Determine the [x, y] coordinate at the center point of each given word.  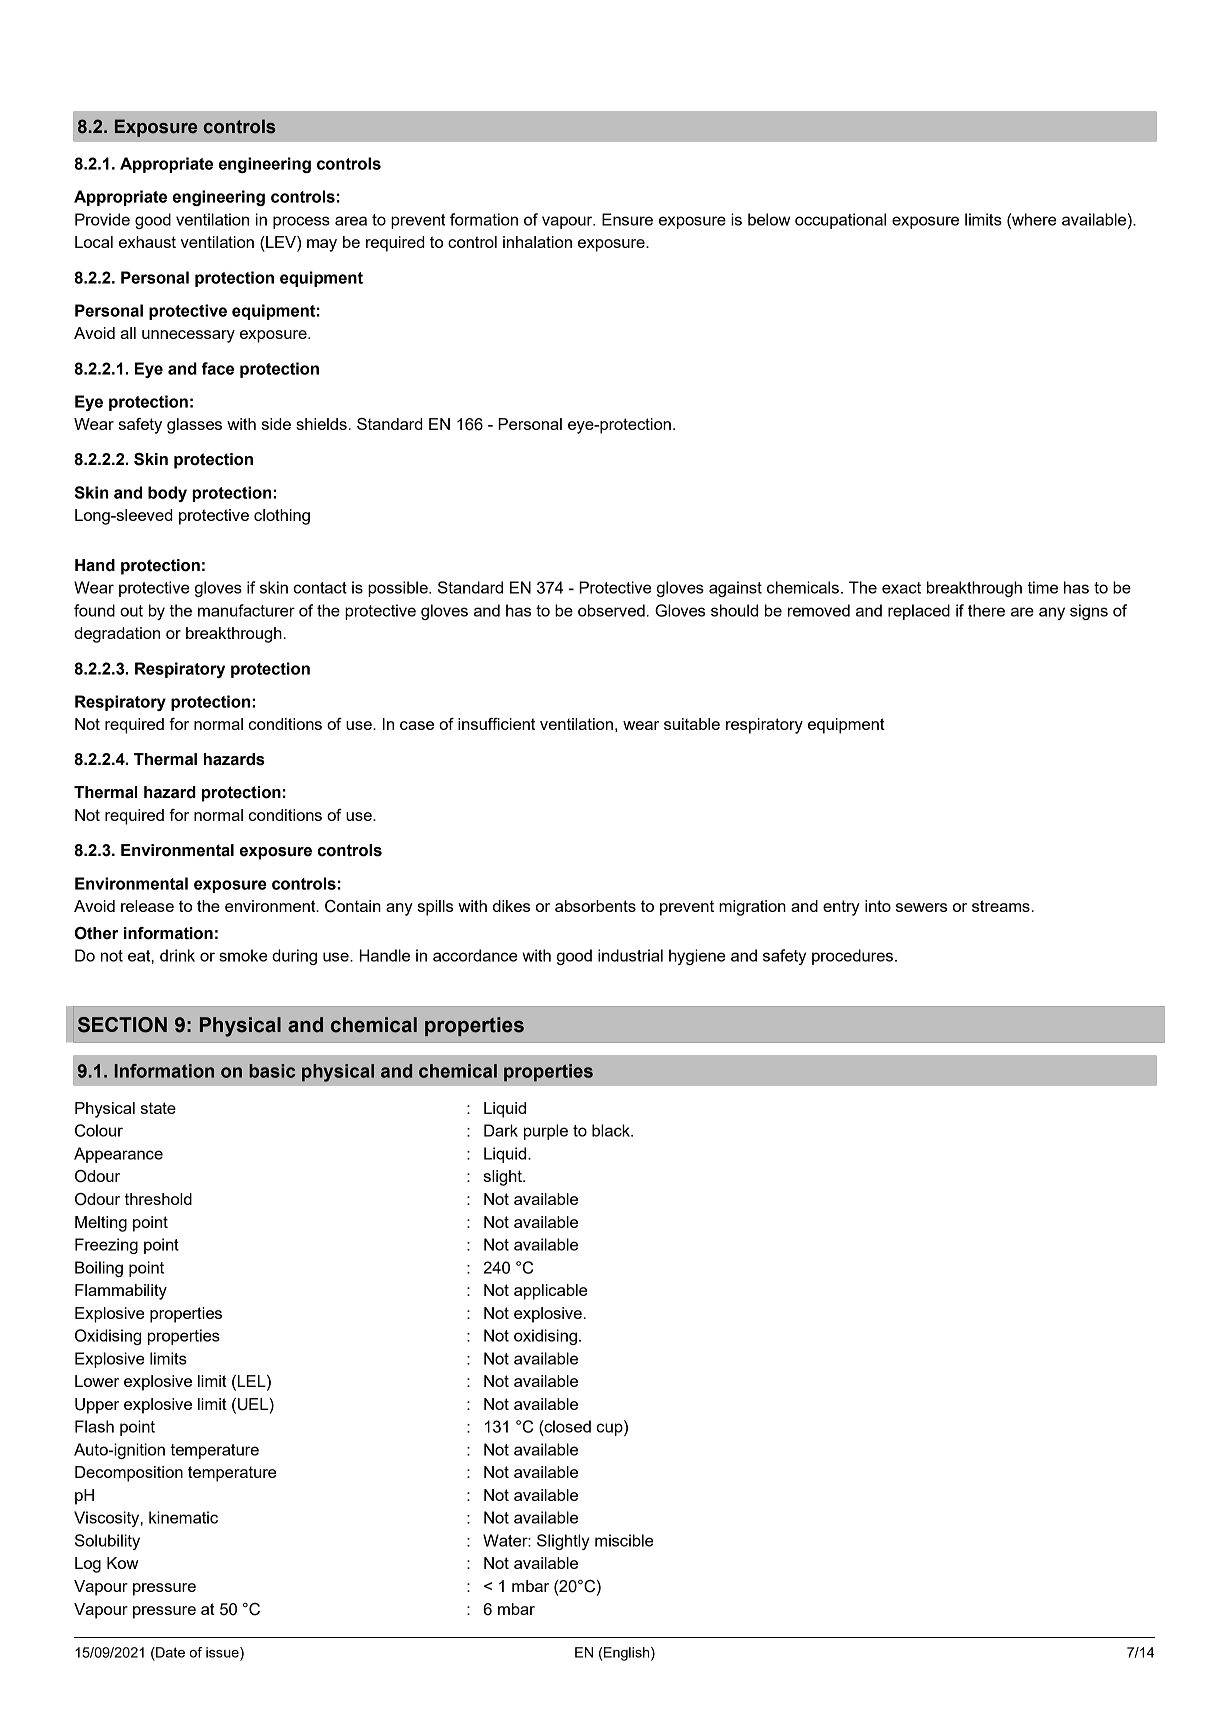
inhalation [537, 242]
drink [177, 955]
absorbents [595, 906]
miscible [624, 1540]
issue [223, 1653]
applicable [550, 1292]
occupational [840, 221]
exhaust [147, 242]
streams [1001, 906]
